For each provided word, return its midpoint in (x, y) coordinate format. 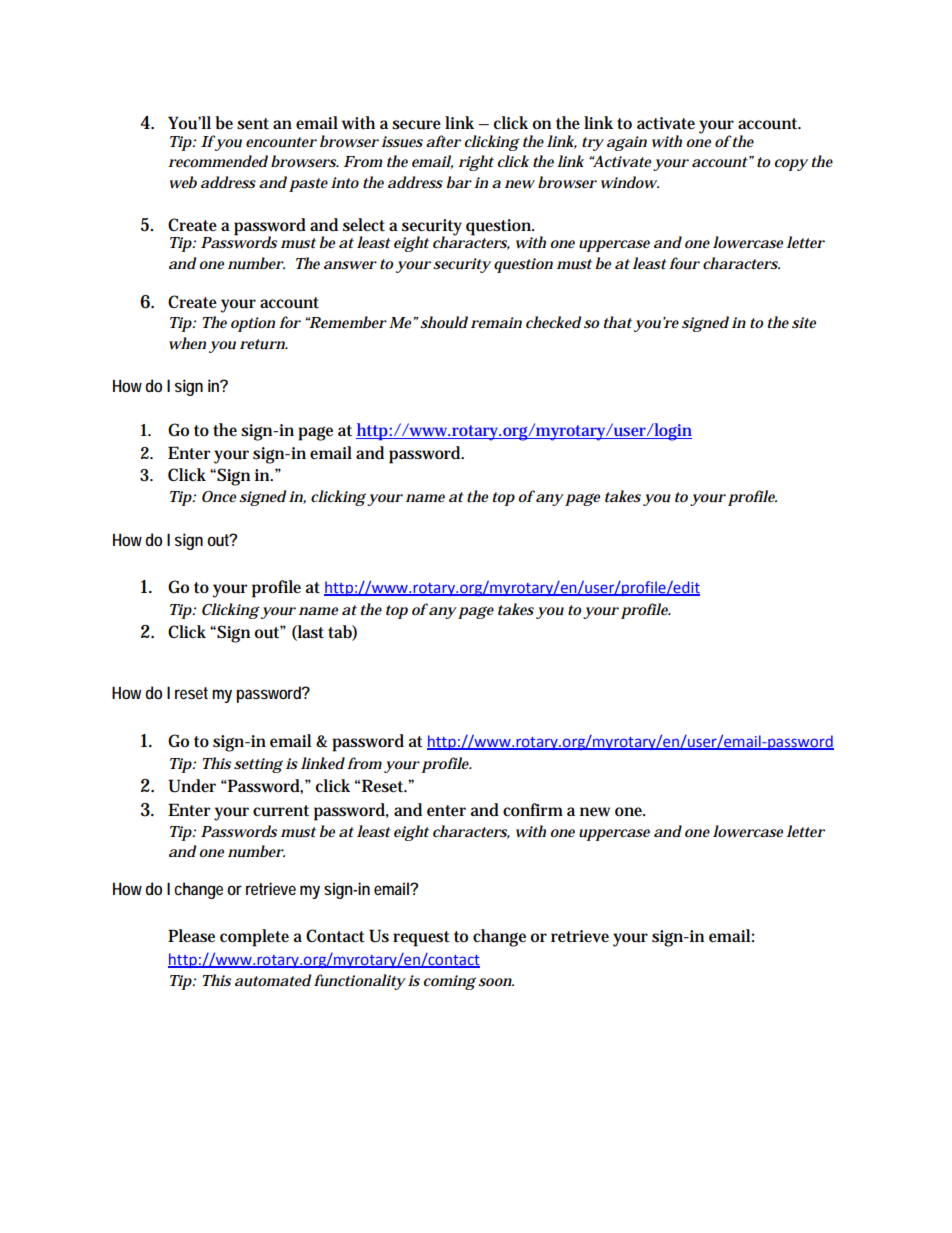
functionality (360, 982)
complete (254, 938)
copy (791, 165)
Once (219, 496)
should (444, 322)
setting (258, 765)
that (618, 322)
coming (450, 982)
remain (496, 322)
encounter (281, 142)
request (421, 939)
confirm (533, 809)
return (264, 344)
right (476, 163)
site (804, 322)
